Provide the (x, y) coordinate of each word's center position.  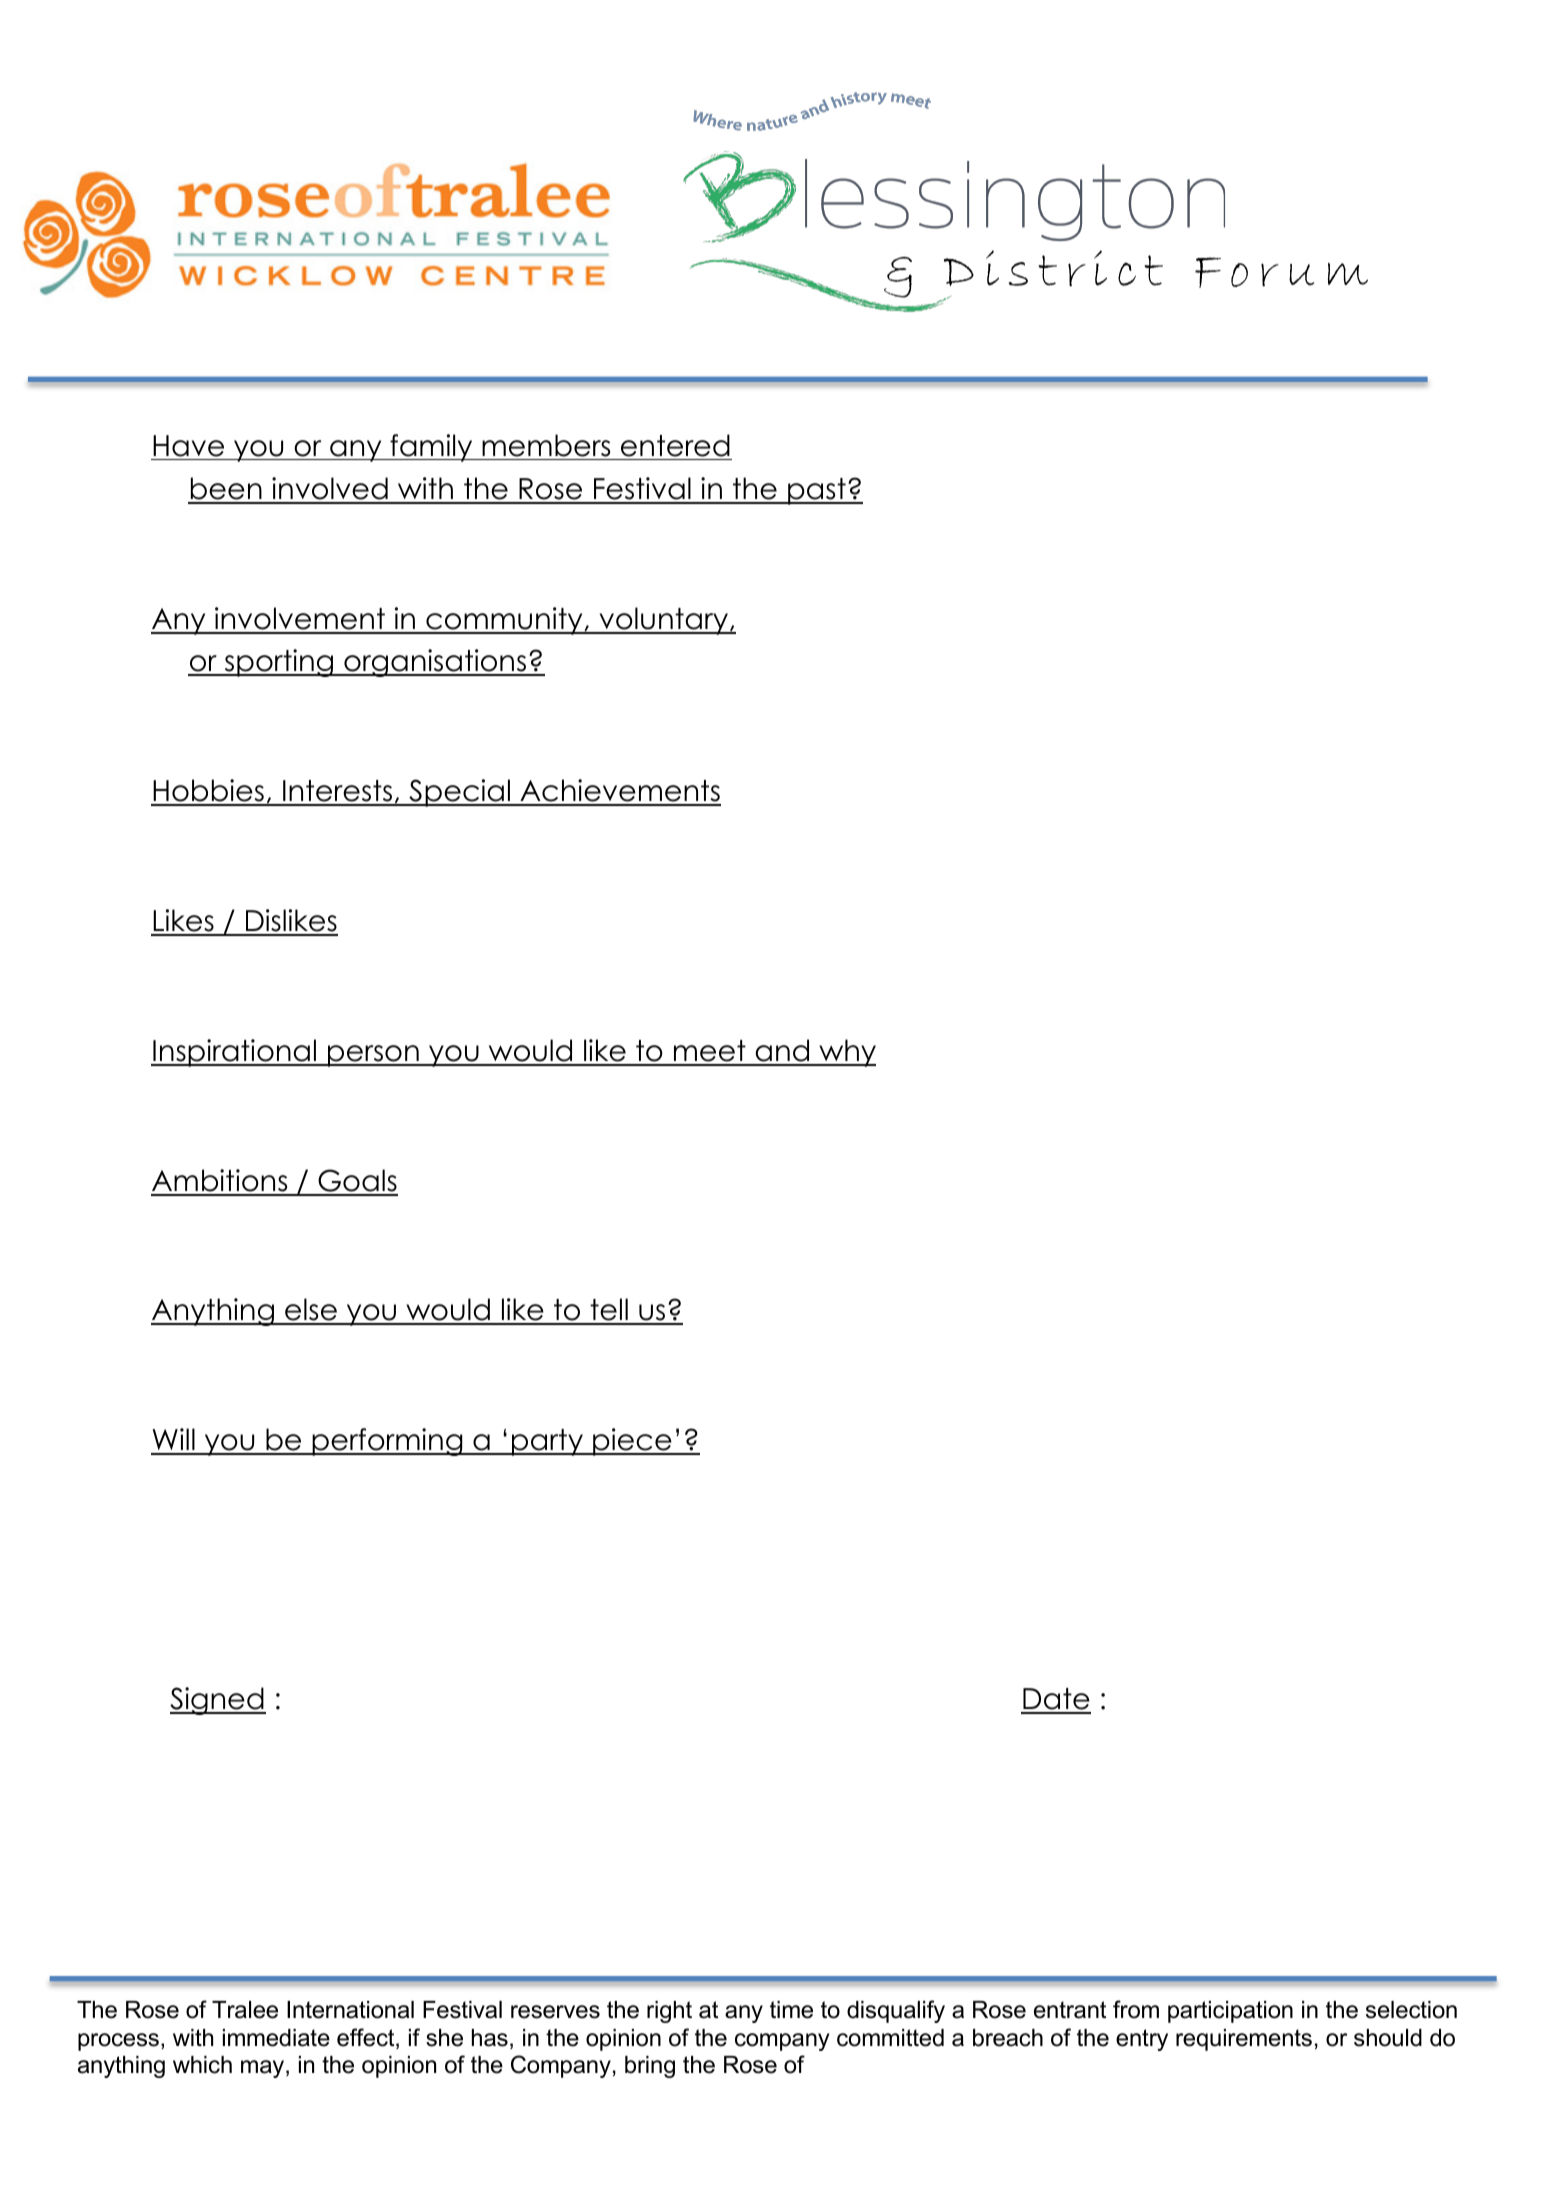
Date (1056, 1700)
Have (188, 446)
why (846, 1053)
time (791, 2010)
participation (1230, 2012)
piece (632, 1442)
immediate (276, 2038)
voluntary (663, 621)
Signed (218, 1701)
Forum (1281, 272)
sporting (279, 663)
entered (675, 445)
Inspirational (235, 1053)
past (817, 491)
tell (609, 1311)
